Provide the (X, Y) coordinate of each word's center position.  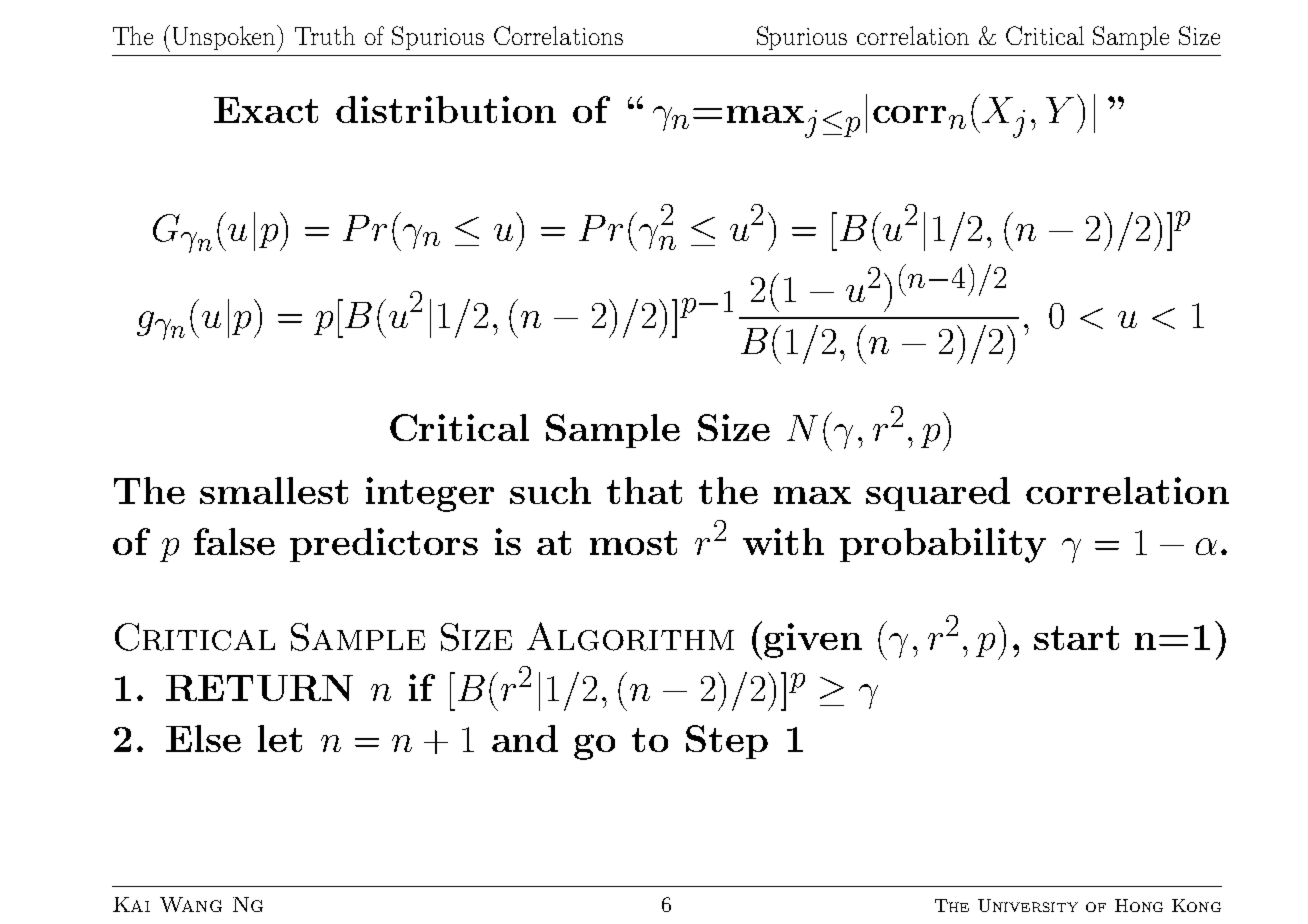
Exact (266, 110)
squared (938, 494)
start (1076, 638)
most (633, 543)
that (644, 490)
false (234, 541)
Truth (325, 35)
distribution (446, 109)
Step (727, 742)
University (1028, 905)
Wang (191, 904)
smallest (274, 490)
